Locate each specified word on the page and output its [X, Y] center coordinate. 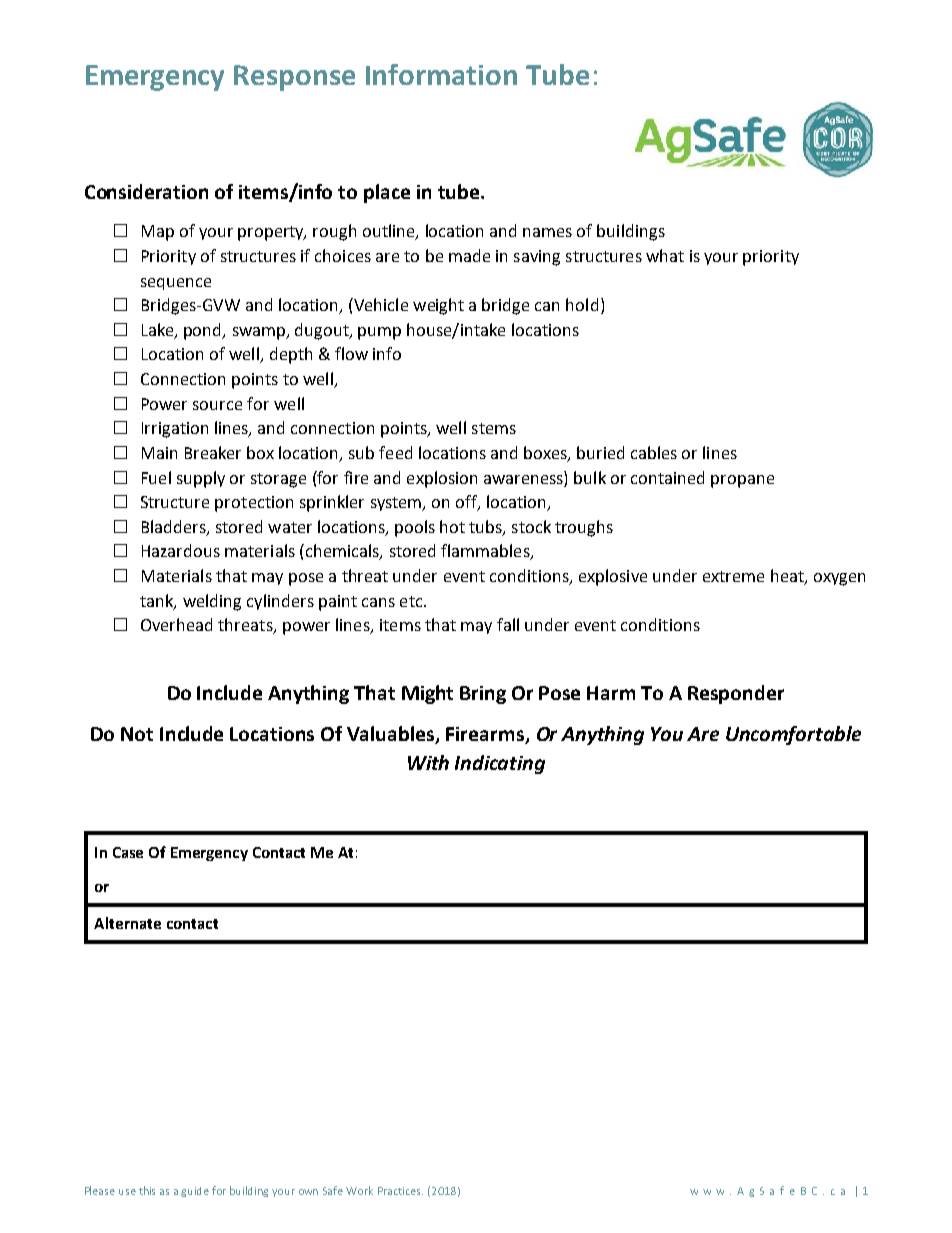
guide [195, 1192]
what [665, 255]
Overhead [176, 624]
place [387, 193]
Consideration [146, 191]
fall [508, 624]
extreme [733, 576]
